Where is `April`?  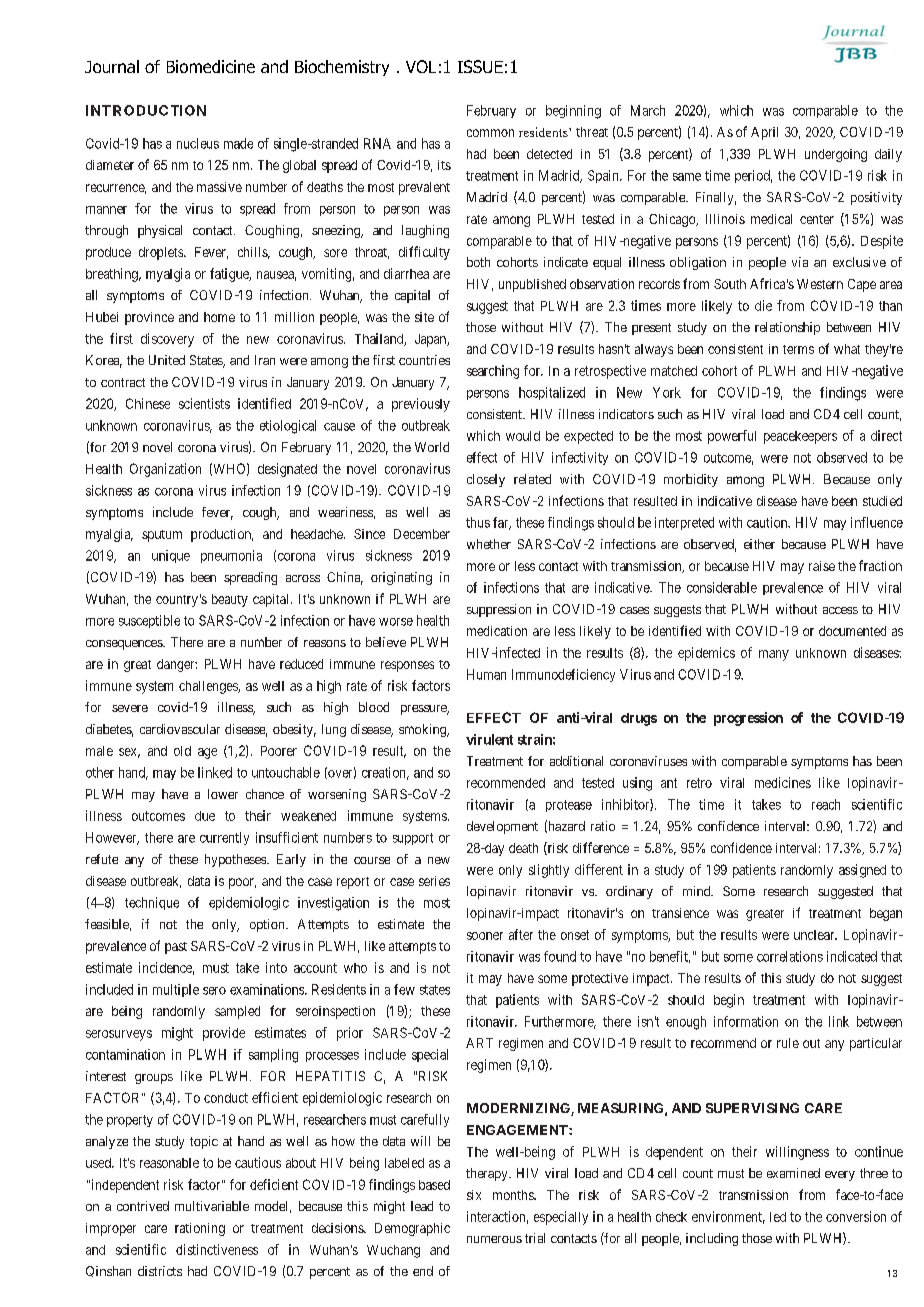 April is located at coordinates (764, 133).
